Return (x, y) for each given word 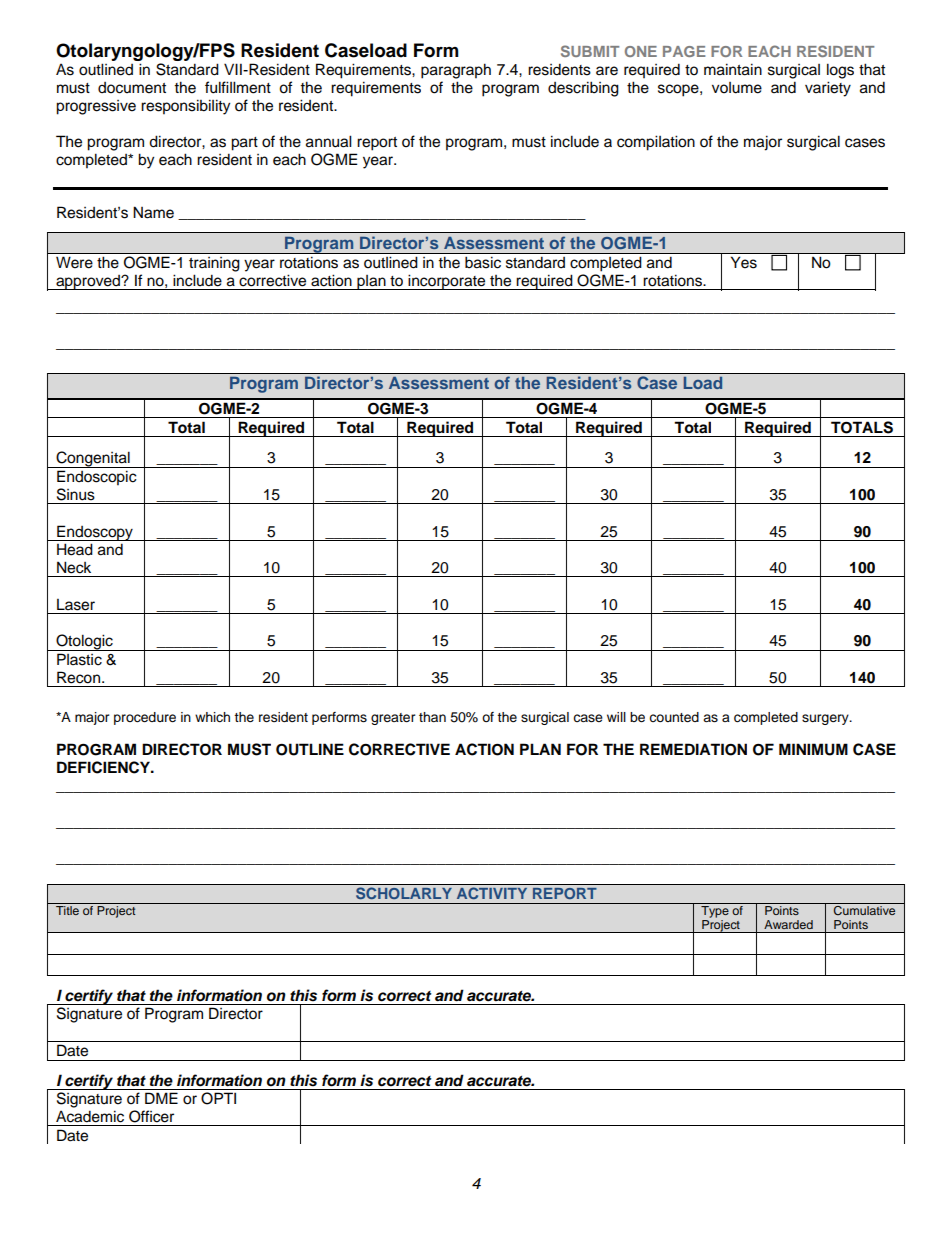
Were (74, 262)
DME (161, 1098)
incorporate (447, 282)
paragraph (456, 71)
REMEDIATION (693, 749)
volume (737, 88)
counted (674, 717)
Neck (74, 567)
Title (67, 910)
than (432, 717)
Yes (744, 262)
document (132, 88)
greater (393, 719)
